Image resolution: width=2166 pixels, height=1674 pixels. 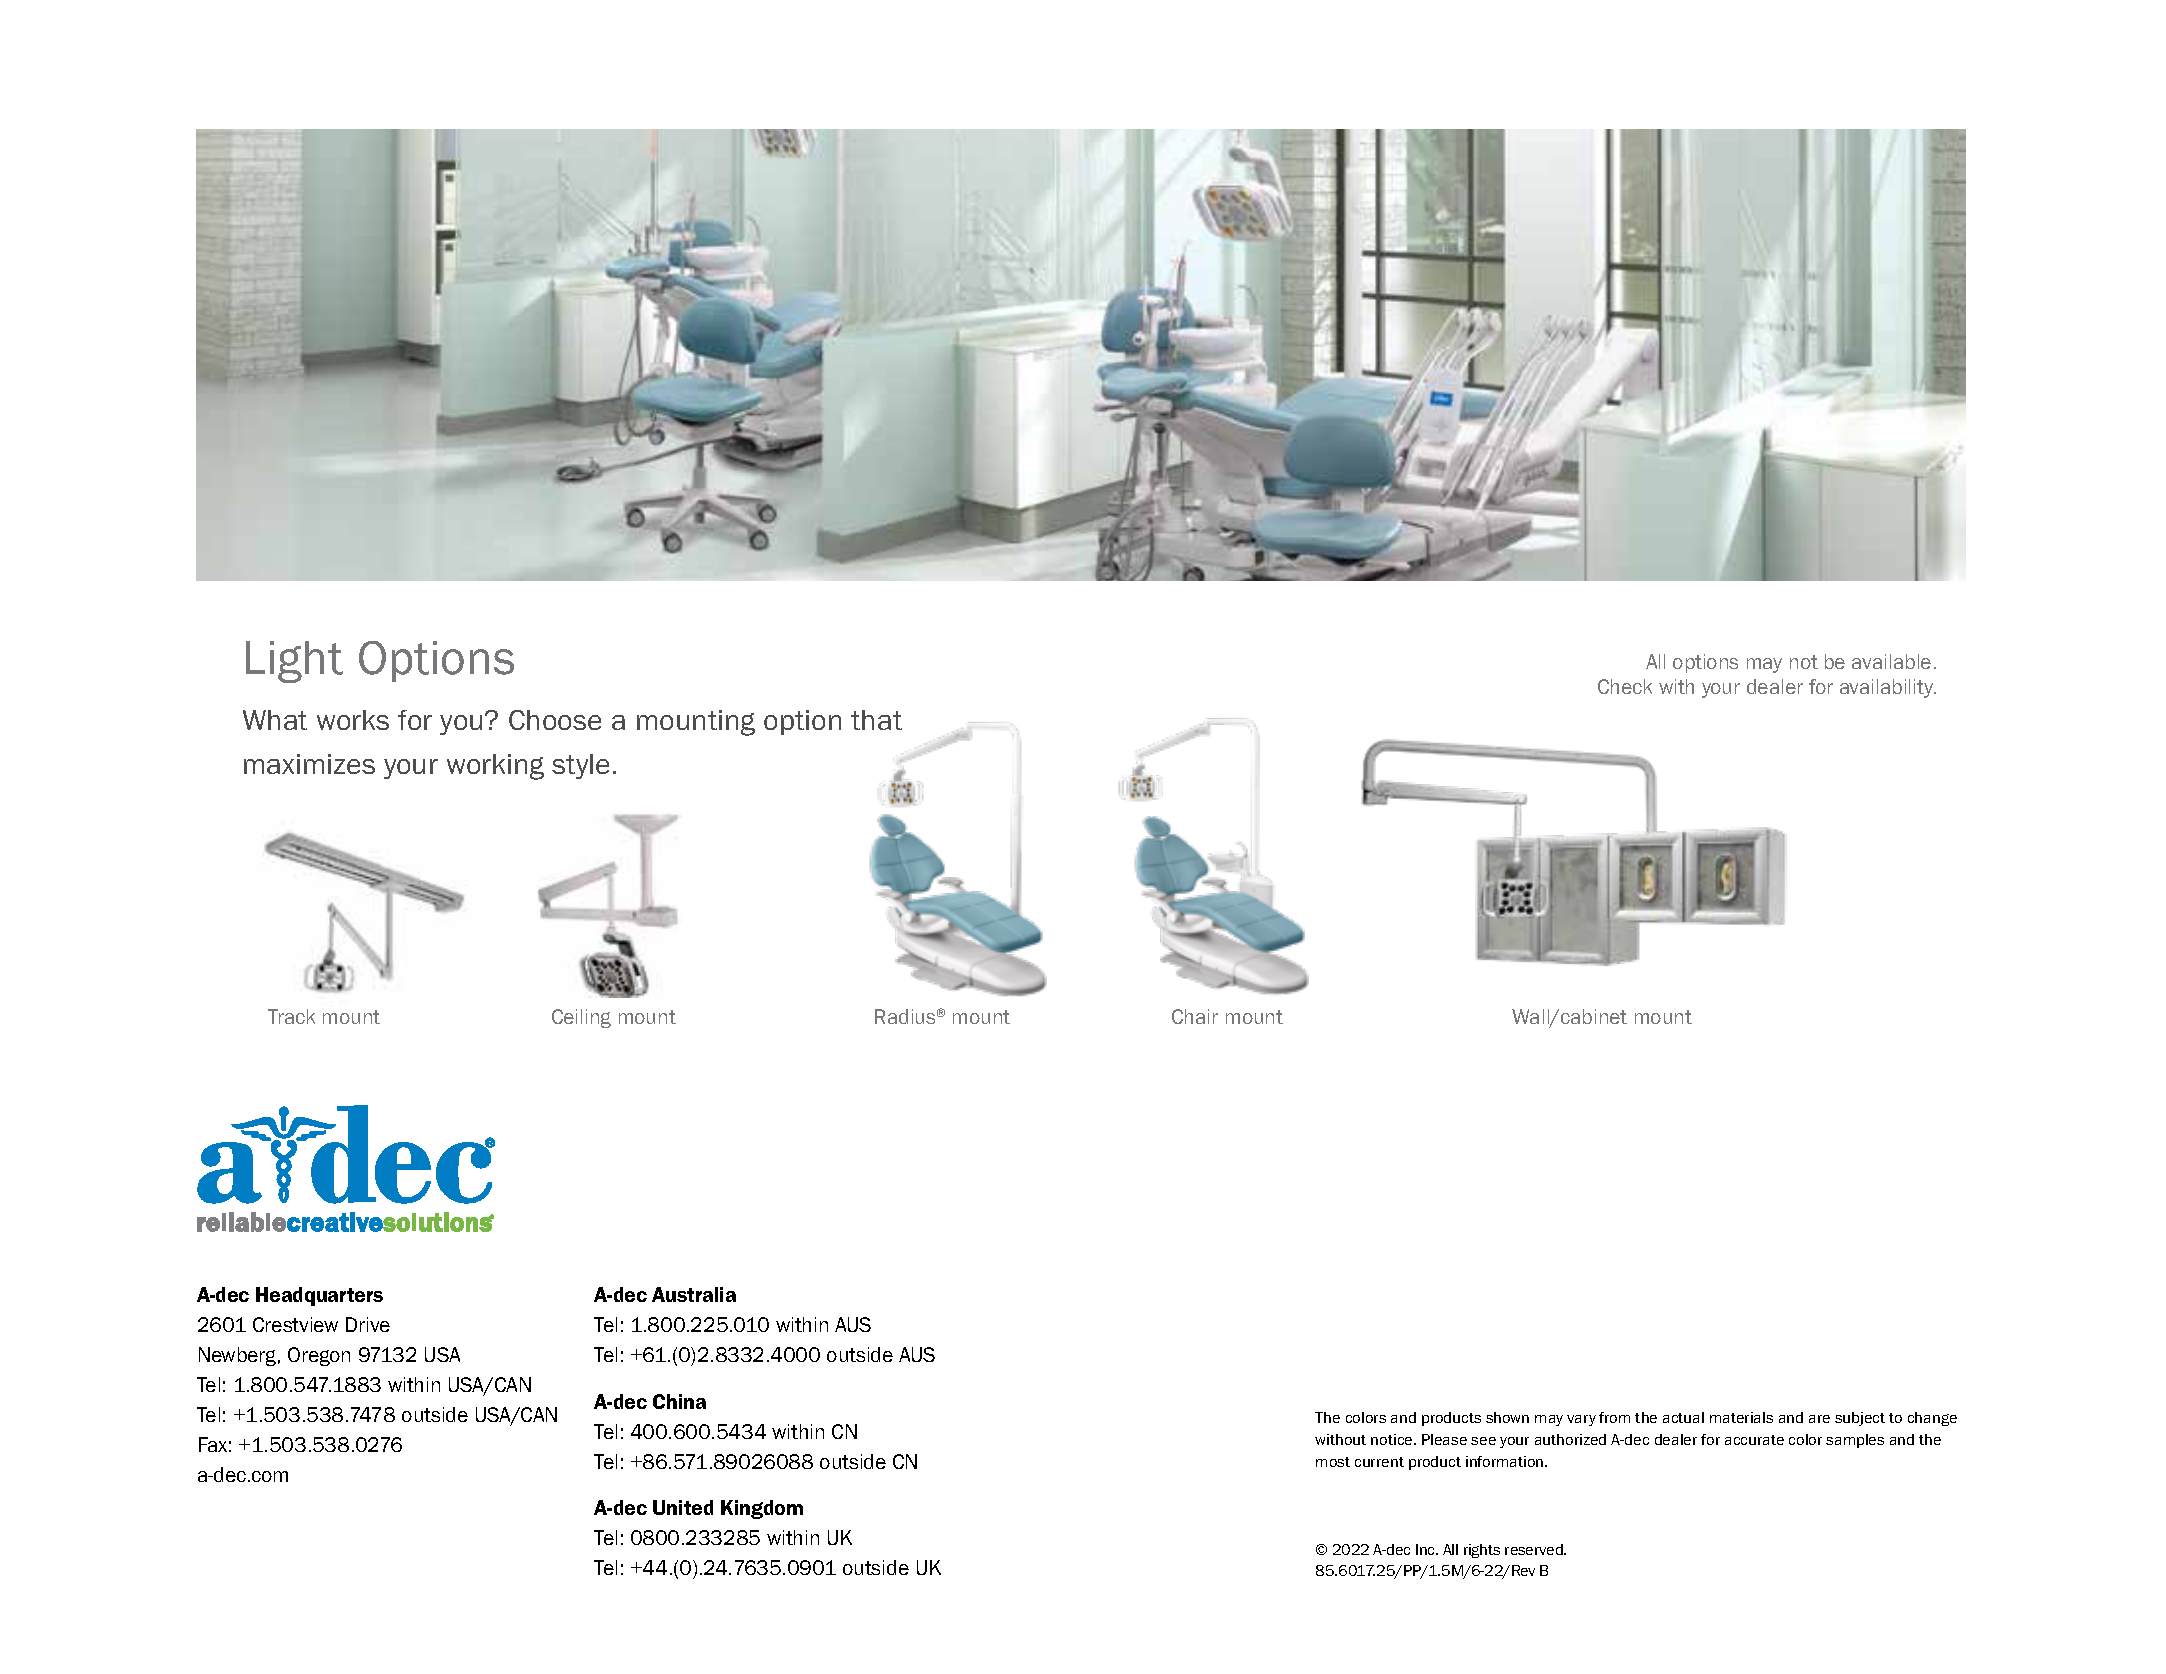 What do you see at coordinates (694, 1294) in the screenshot?
I see `Australia` at bounding box center [694, 1294].
